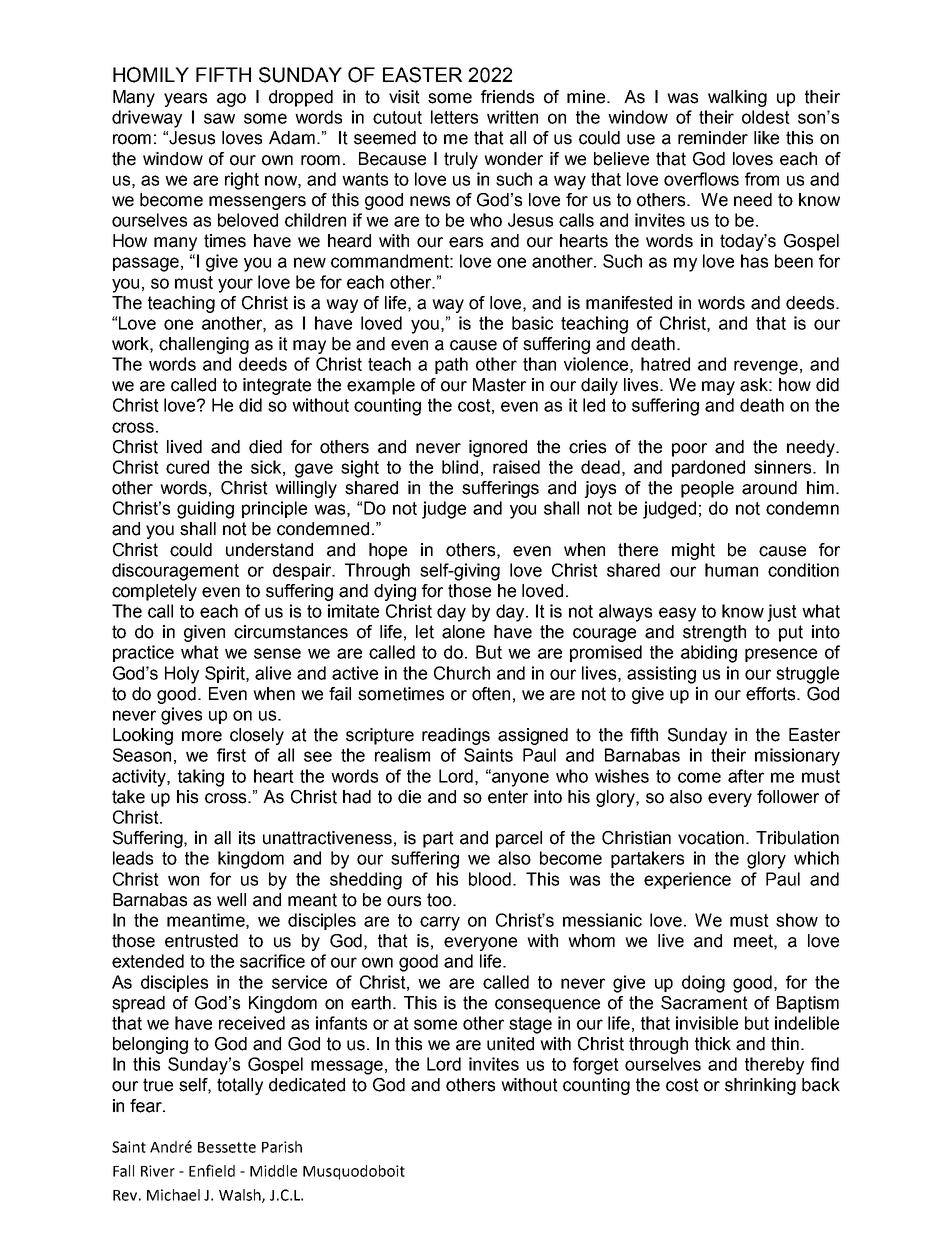 This page has height=1233, width=952. I want to click on walking, so click(737, 98).
